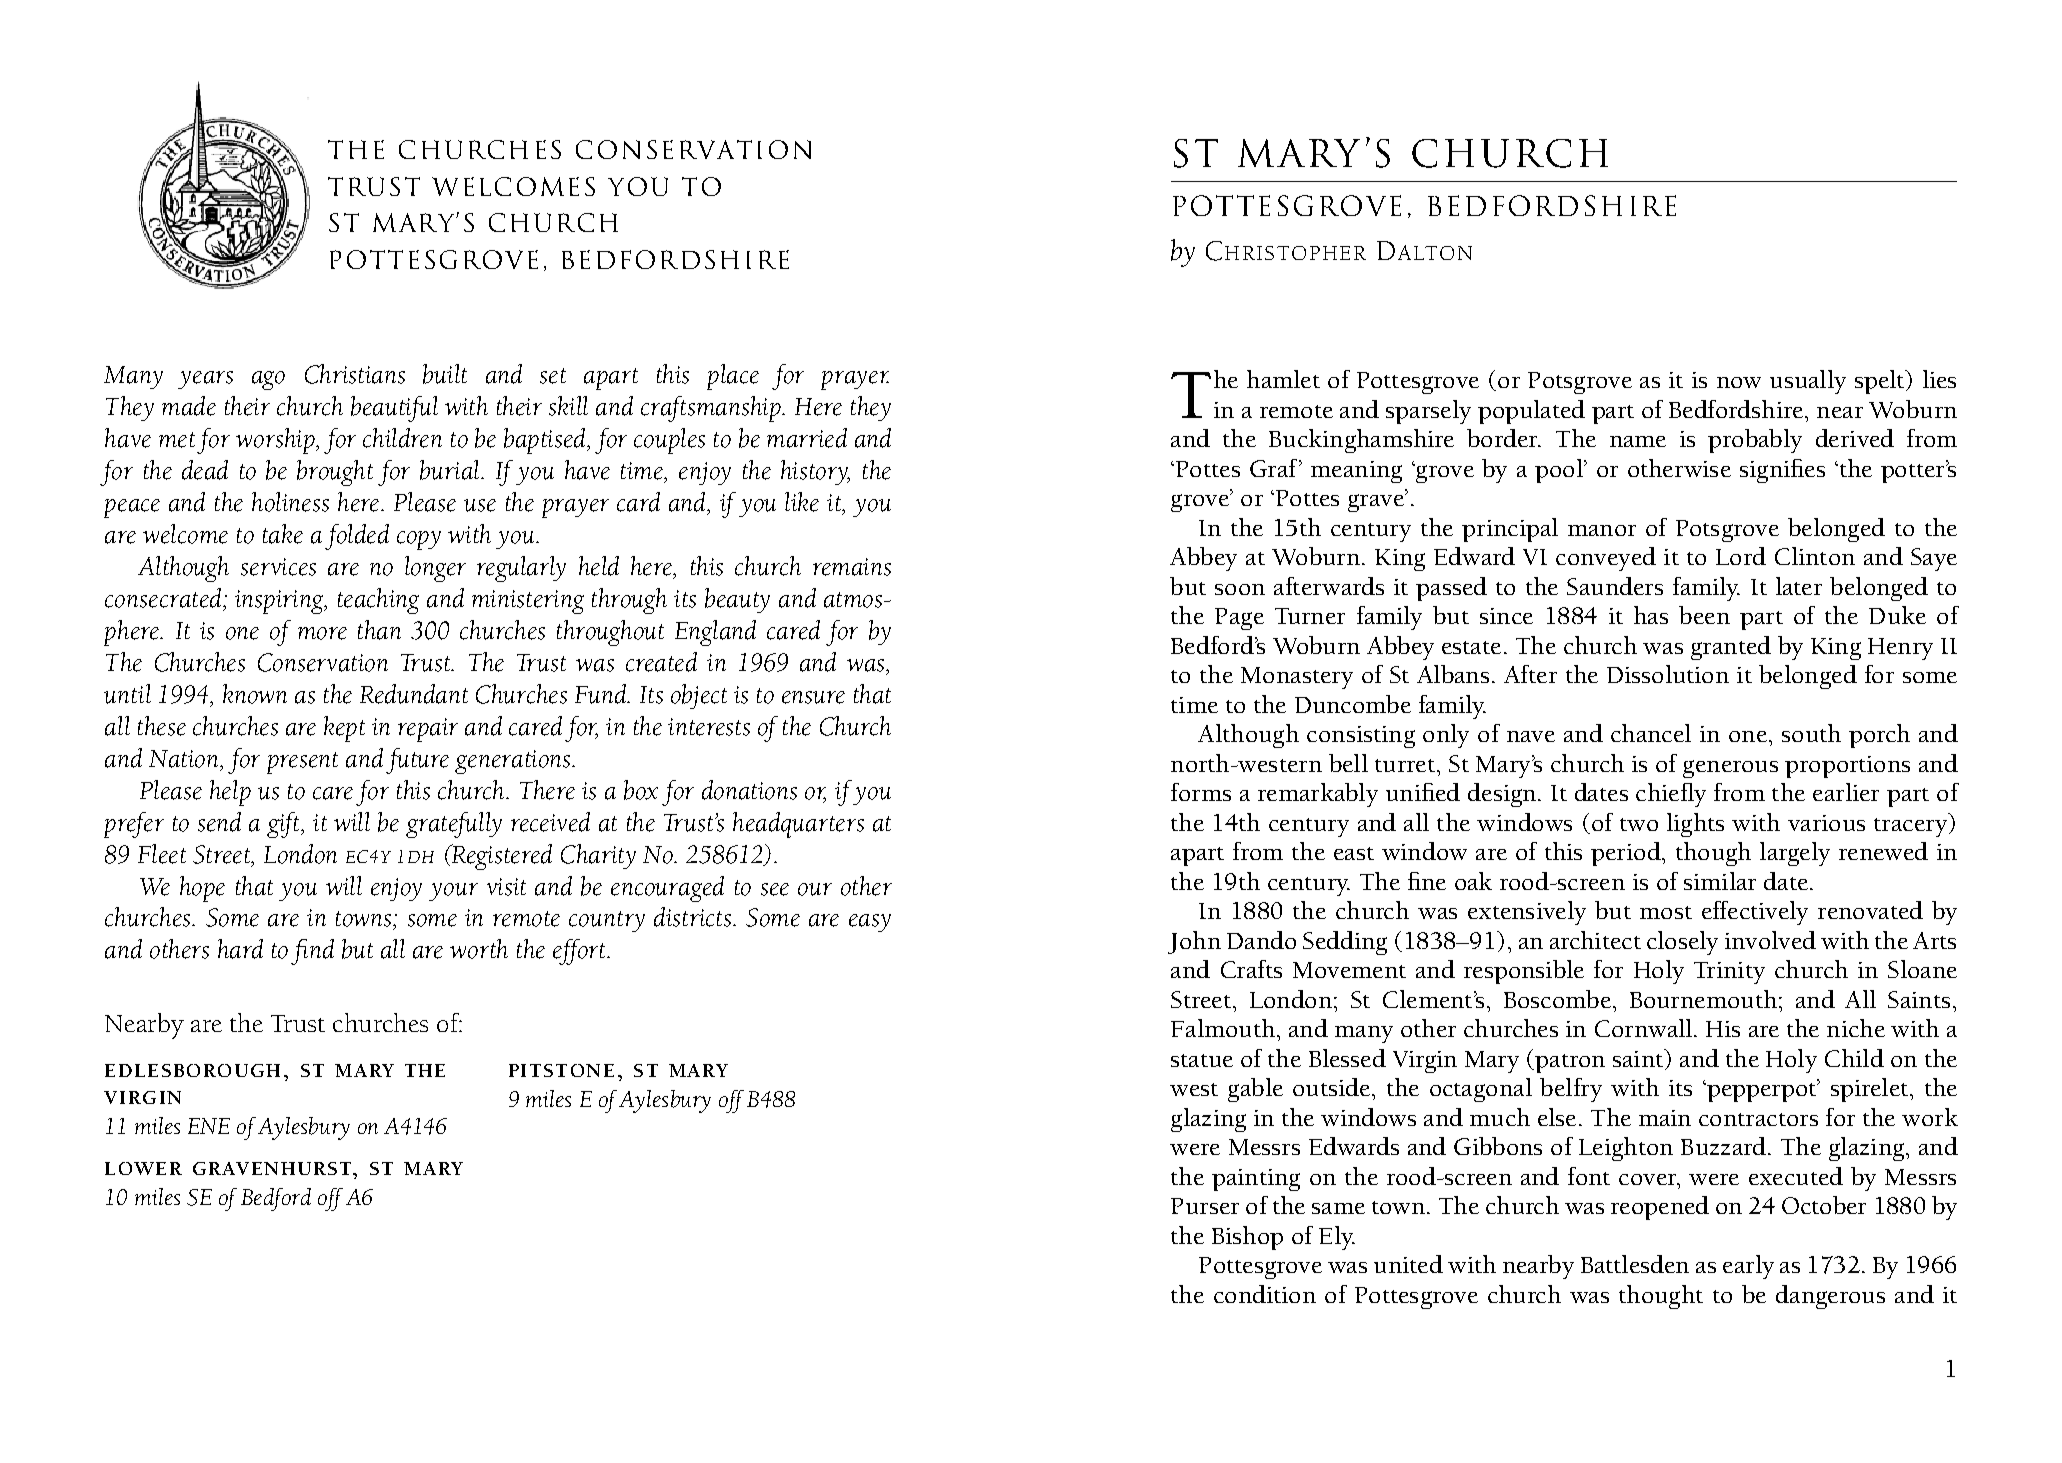  Describe the element at coordinates (143, 1168) in the screenshot. I see `LOWER` at that location.
